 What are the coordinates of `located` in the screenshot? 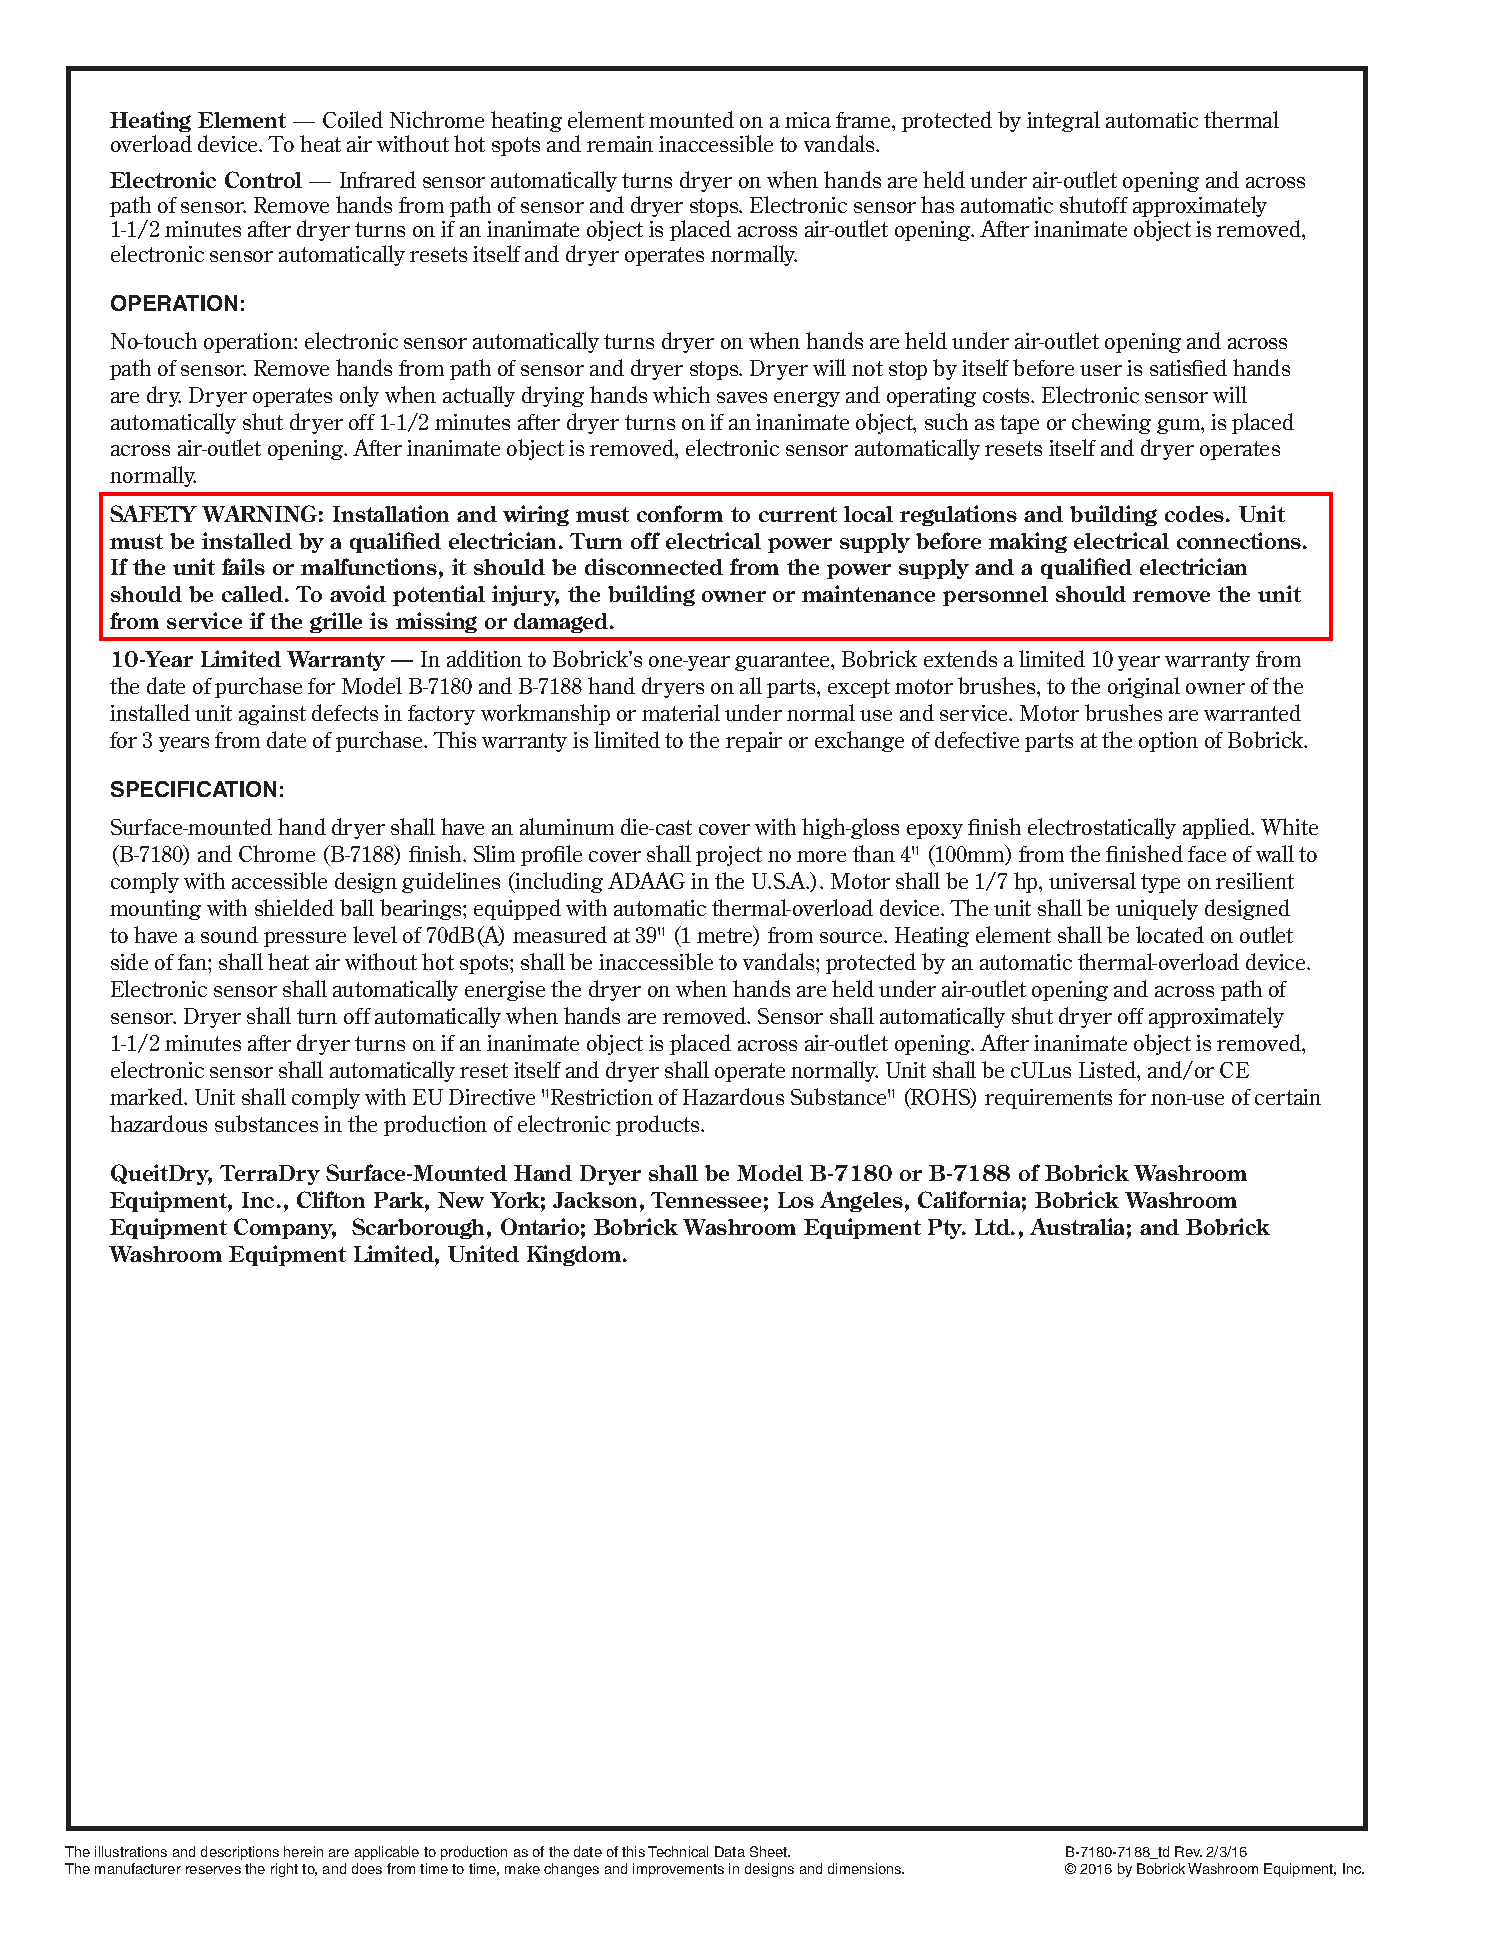 It's located at (1170, 934).
